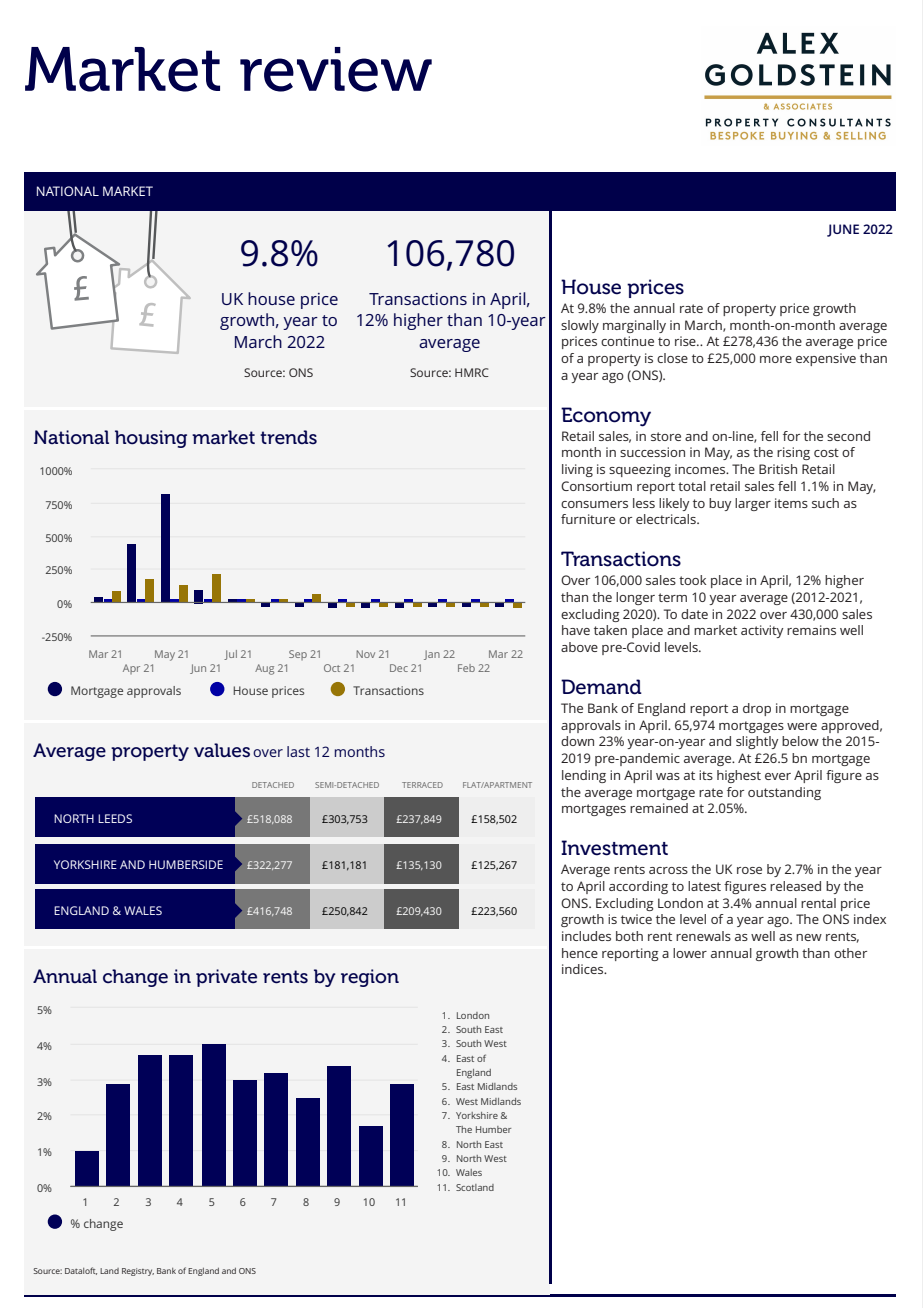  I want to click on LEEDS, so click(115, 818).
